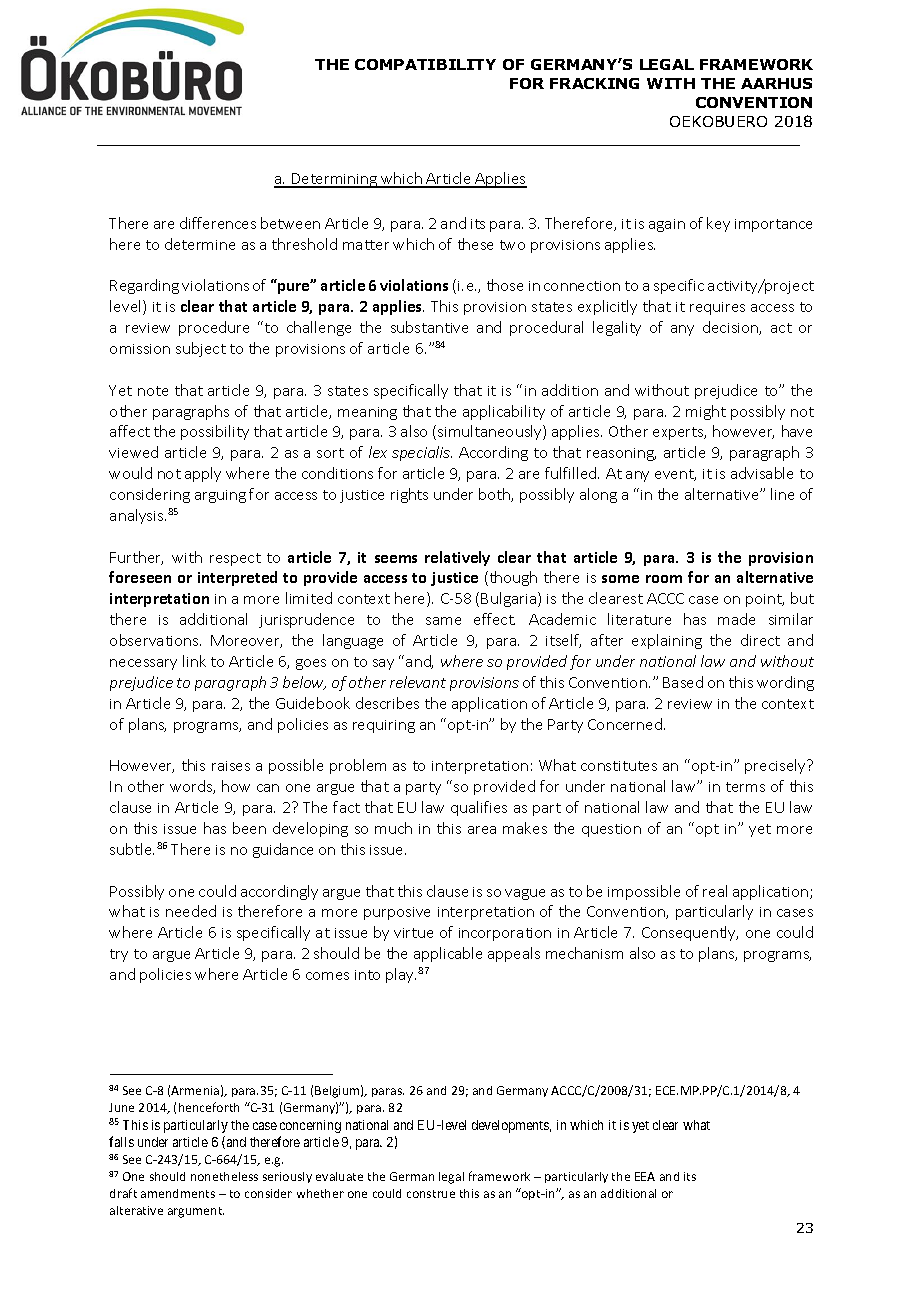 Image resolution: width=924 pixels, height=1308 pixels. What do you see at coordinates (218, 223) in the page?
I see `differences` at bounding box center [218, 223].
